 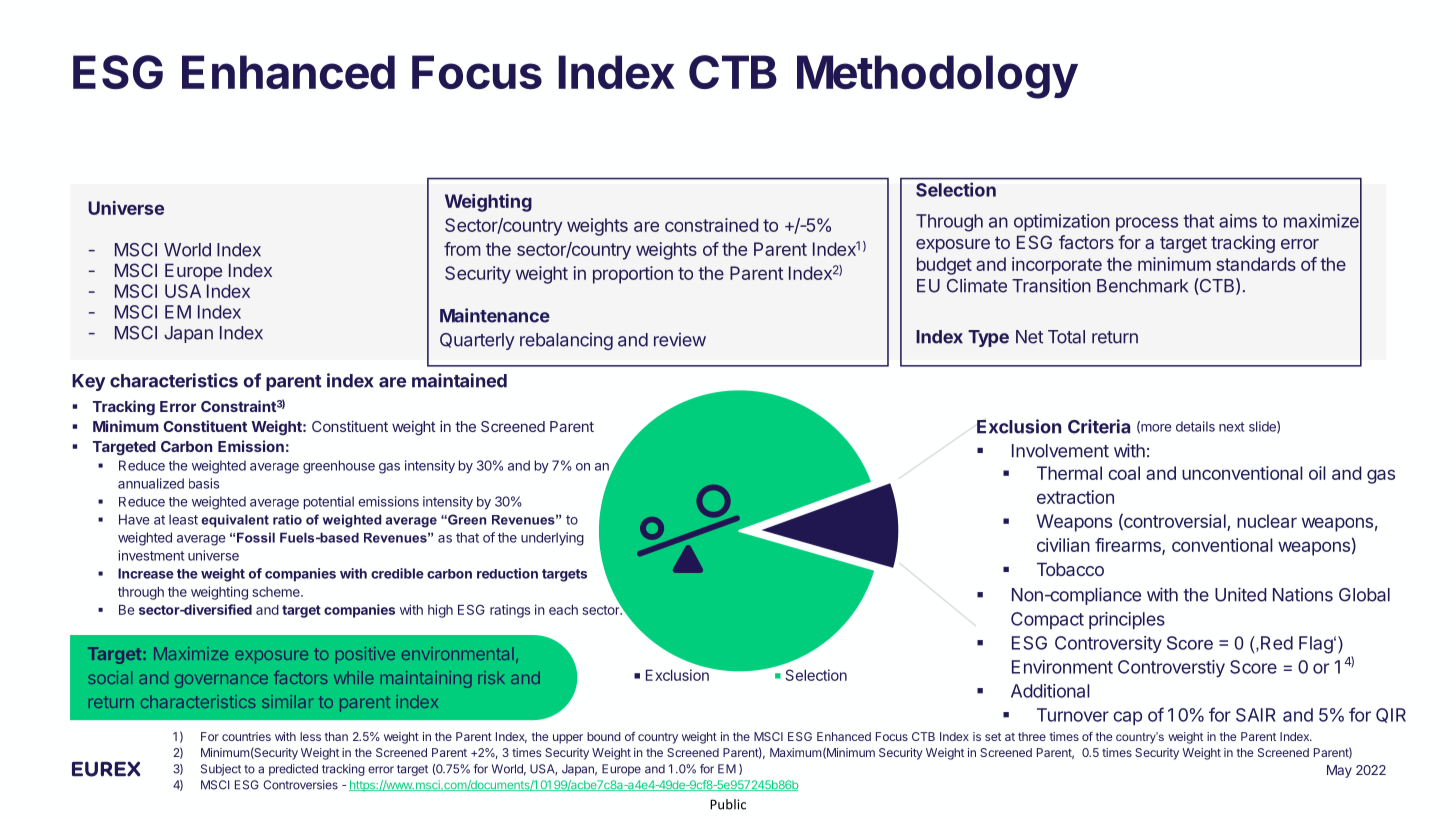 I want to click on May, so click(x=1339, y=771).
